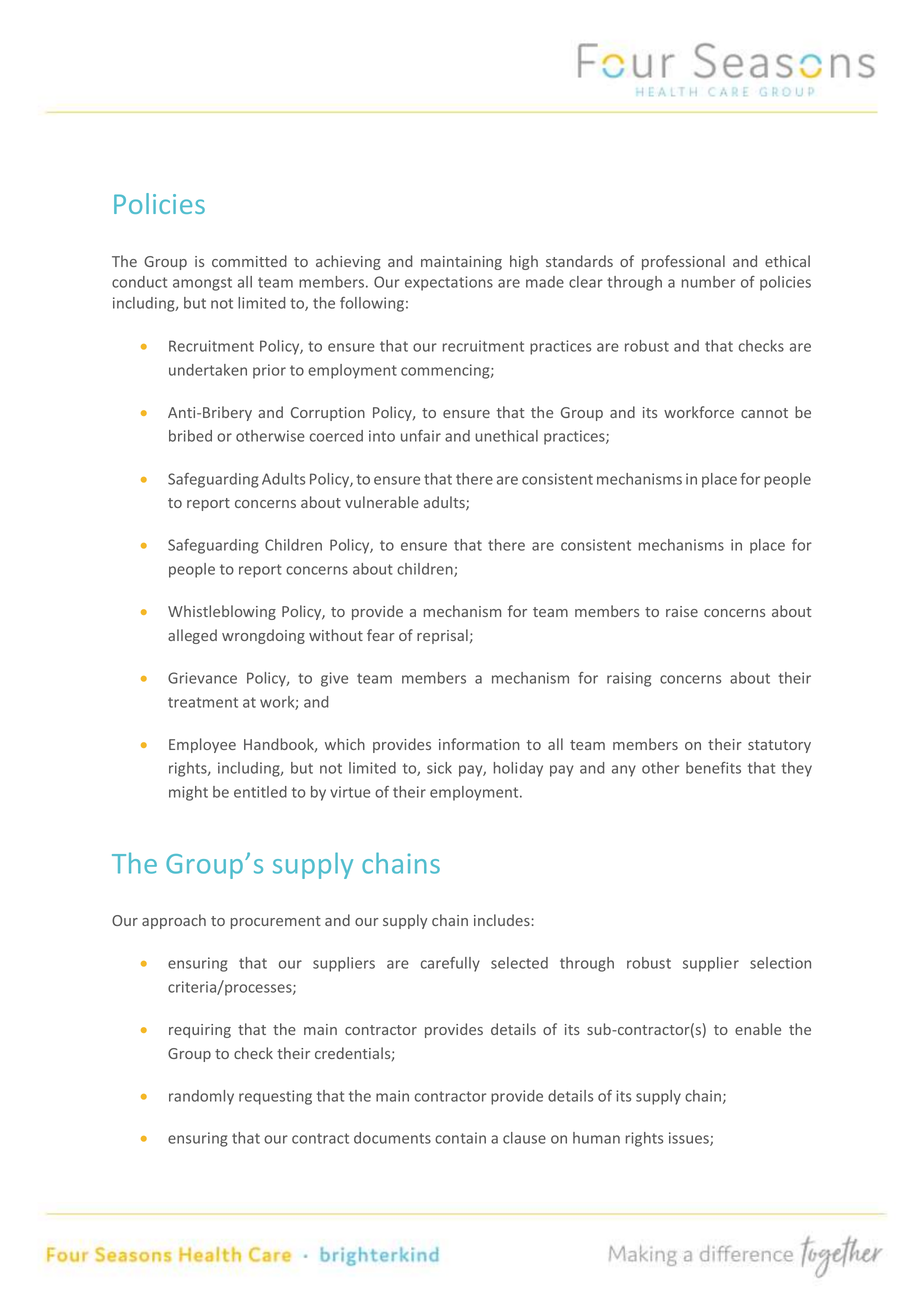  What do you see at coordinates (203, 702) in the screenshot?
I see `treatment` at bounding box center [203, 702].
